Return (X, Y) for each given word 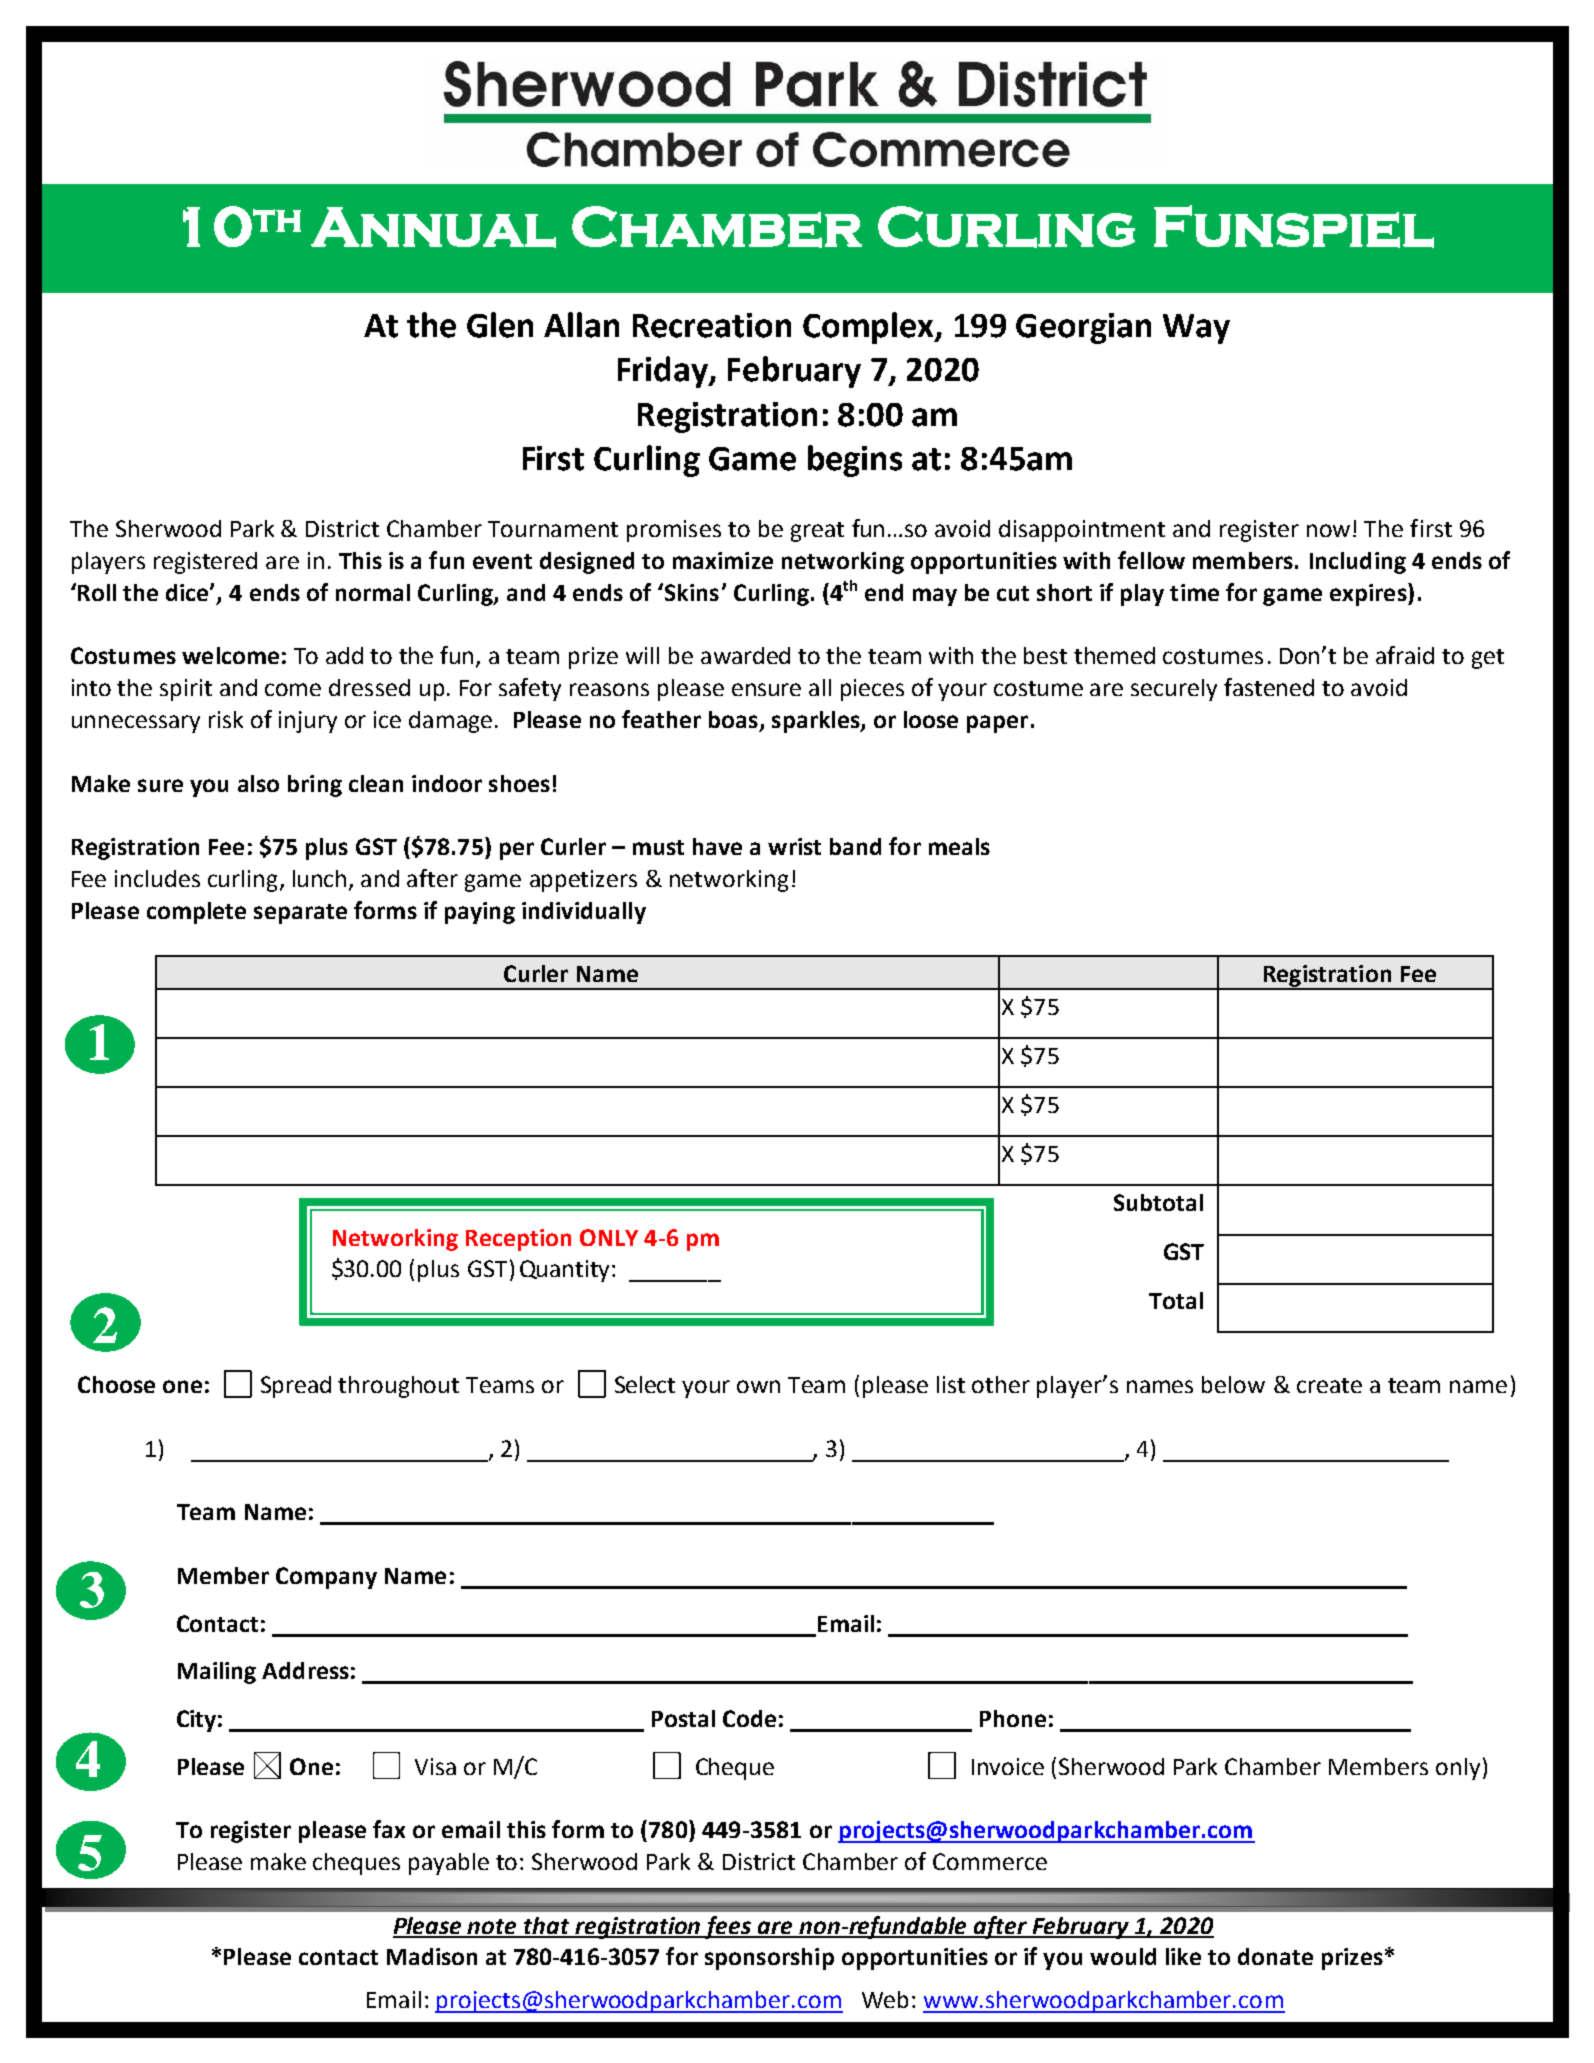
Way (1196, 329)
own (758, 1386)
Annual (433, 227)
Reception (518, 1240)
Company (326, 1578)
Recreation (712, 325)
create (1329, 1385)
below (1233, 1384)
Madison (432, 1956)
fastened (1269, 687)
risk (226, 719)
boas (733, 719)
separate (300, 914)
